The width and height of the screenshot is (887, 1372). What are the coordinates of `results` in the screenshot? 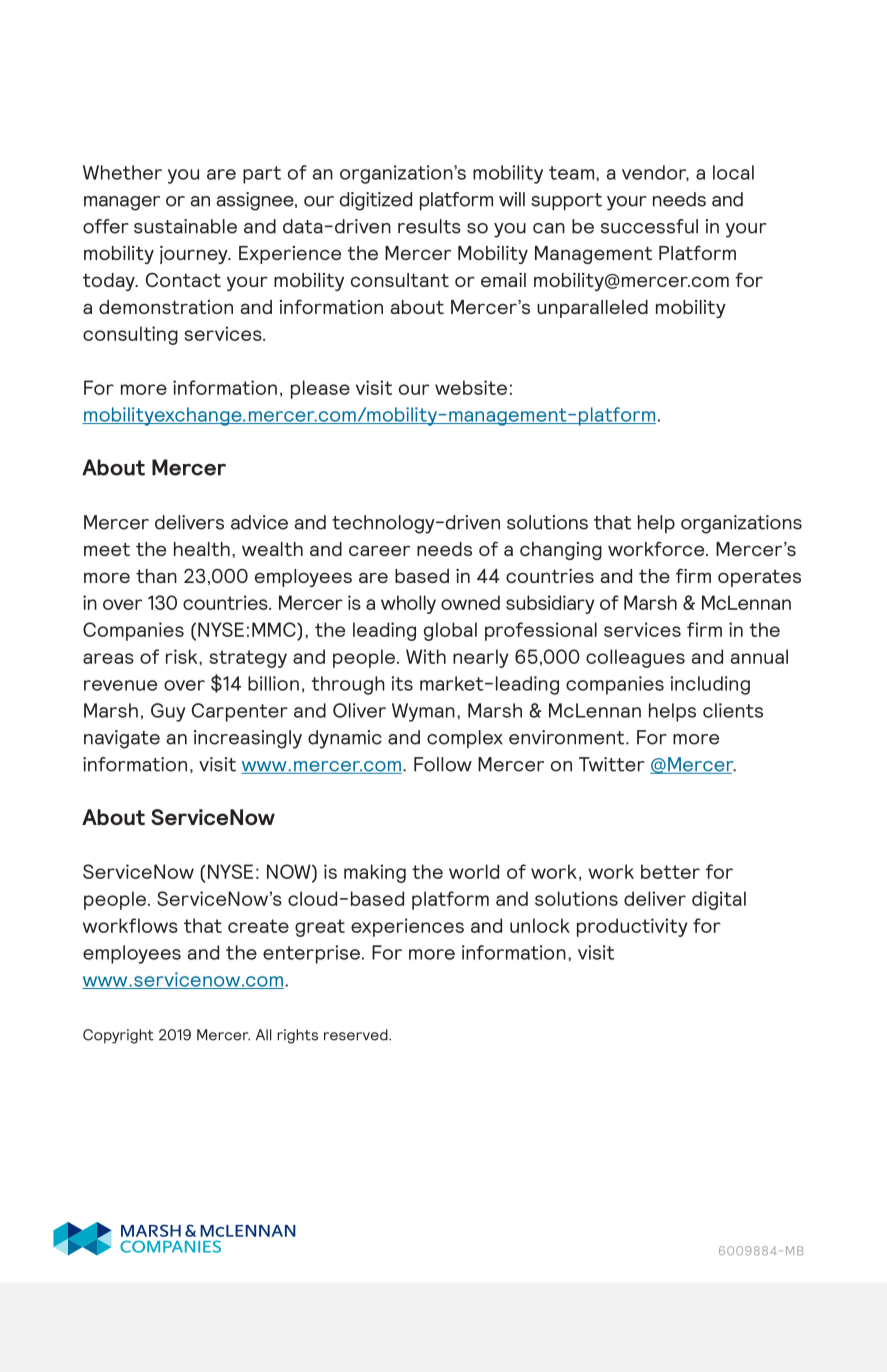 It's located at (429, 226).
